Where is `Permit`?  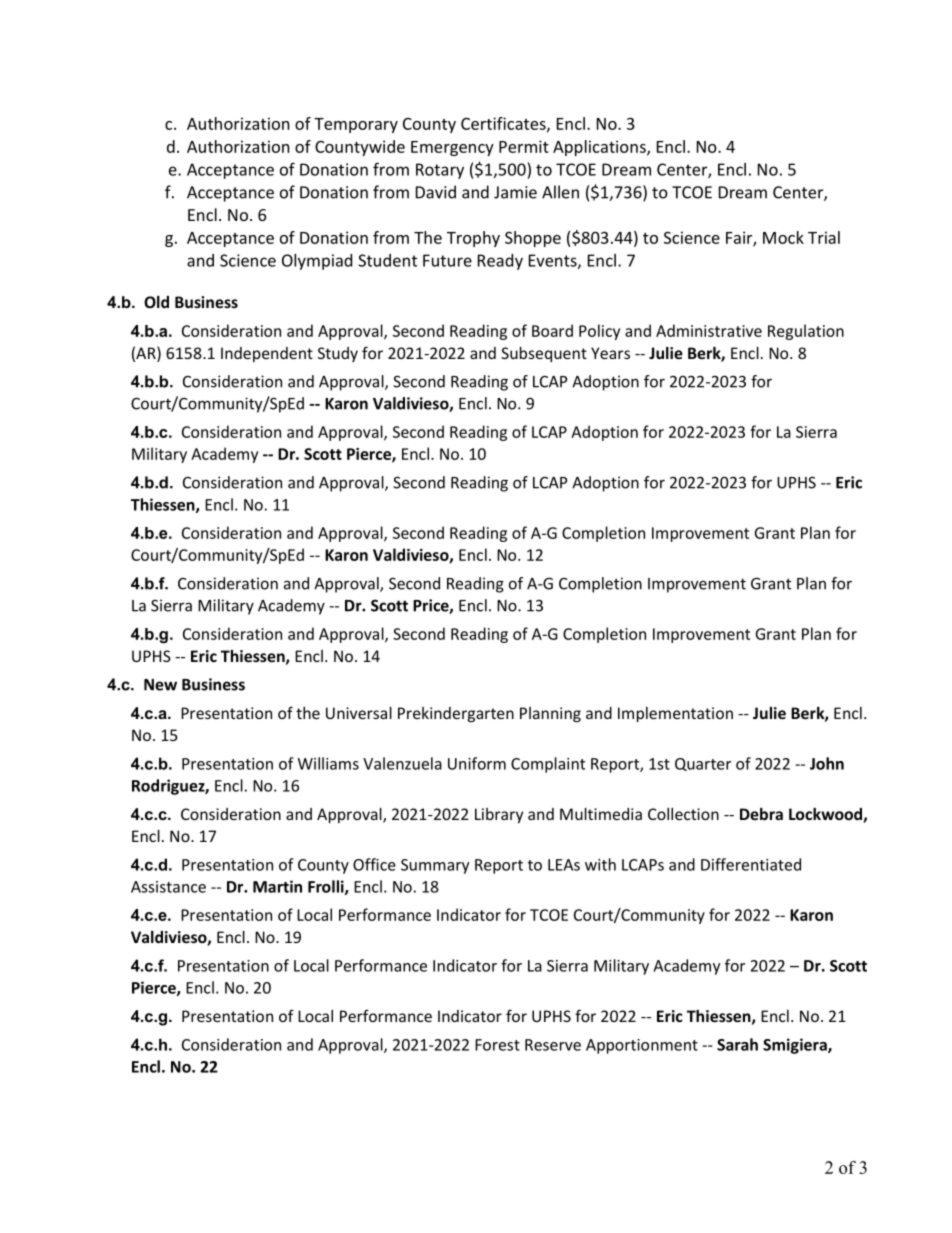
Permit is located at coordinates (524, 146).
